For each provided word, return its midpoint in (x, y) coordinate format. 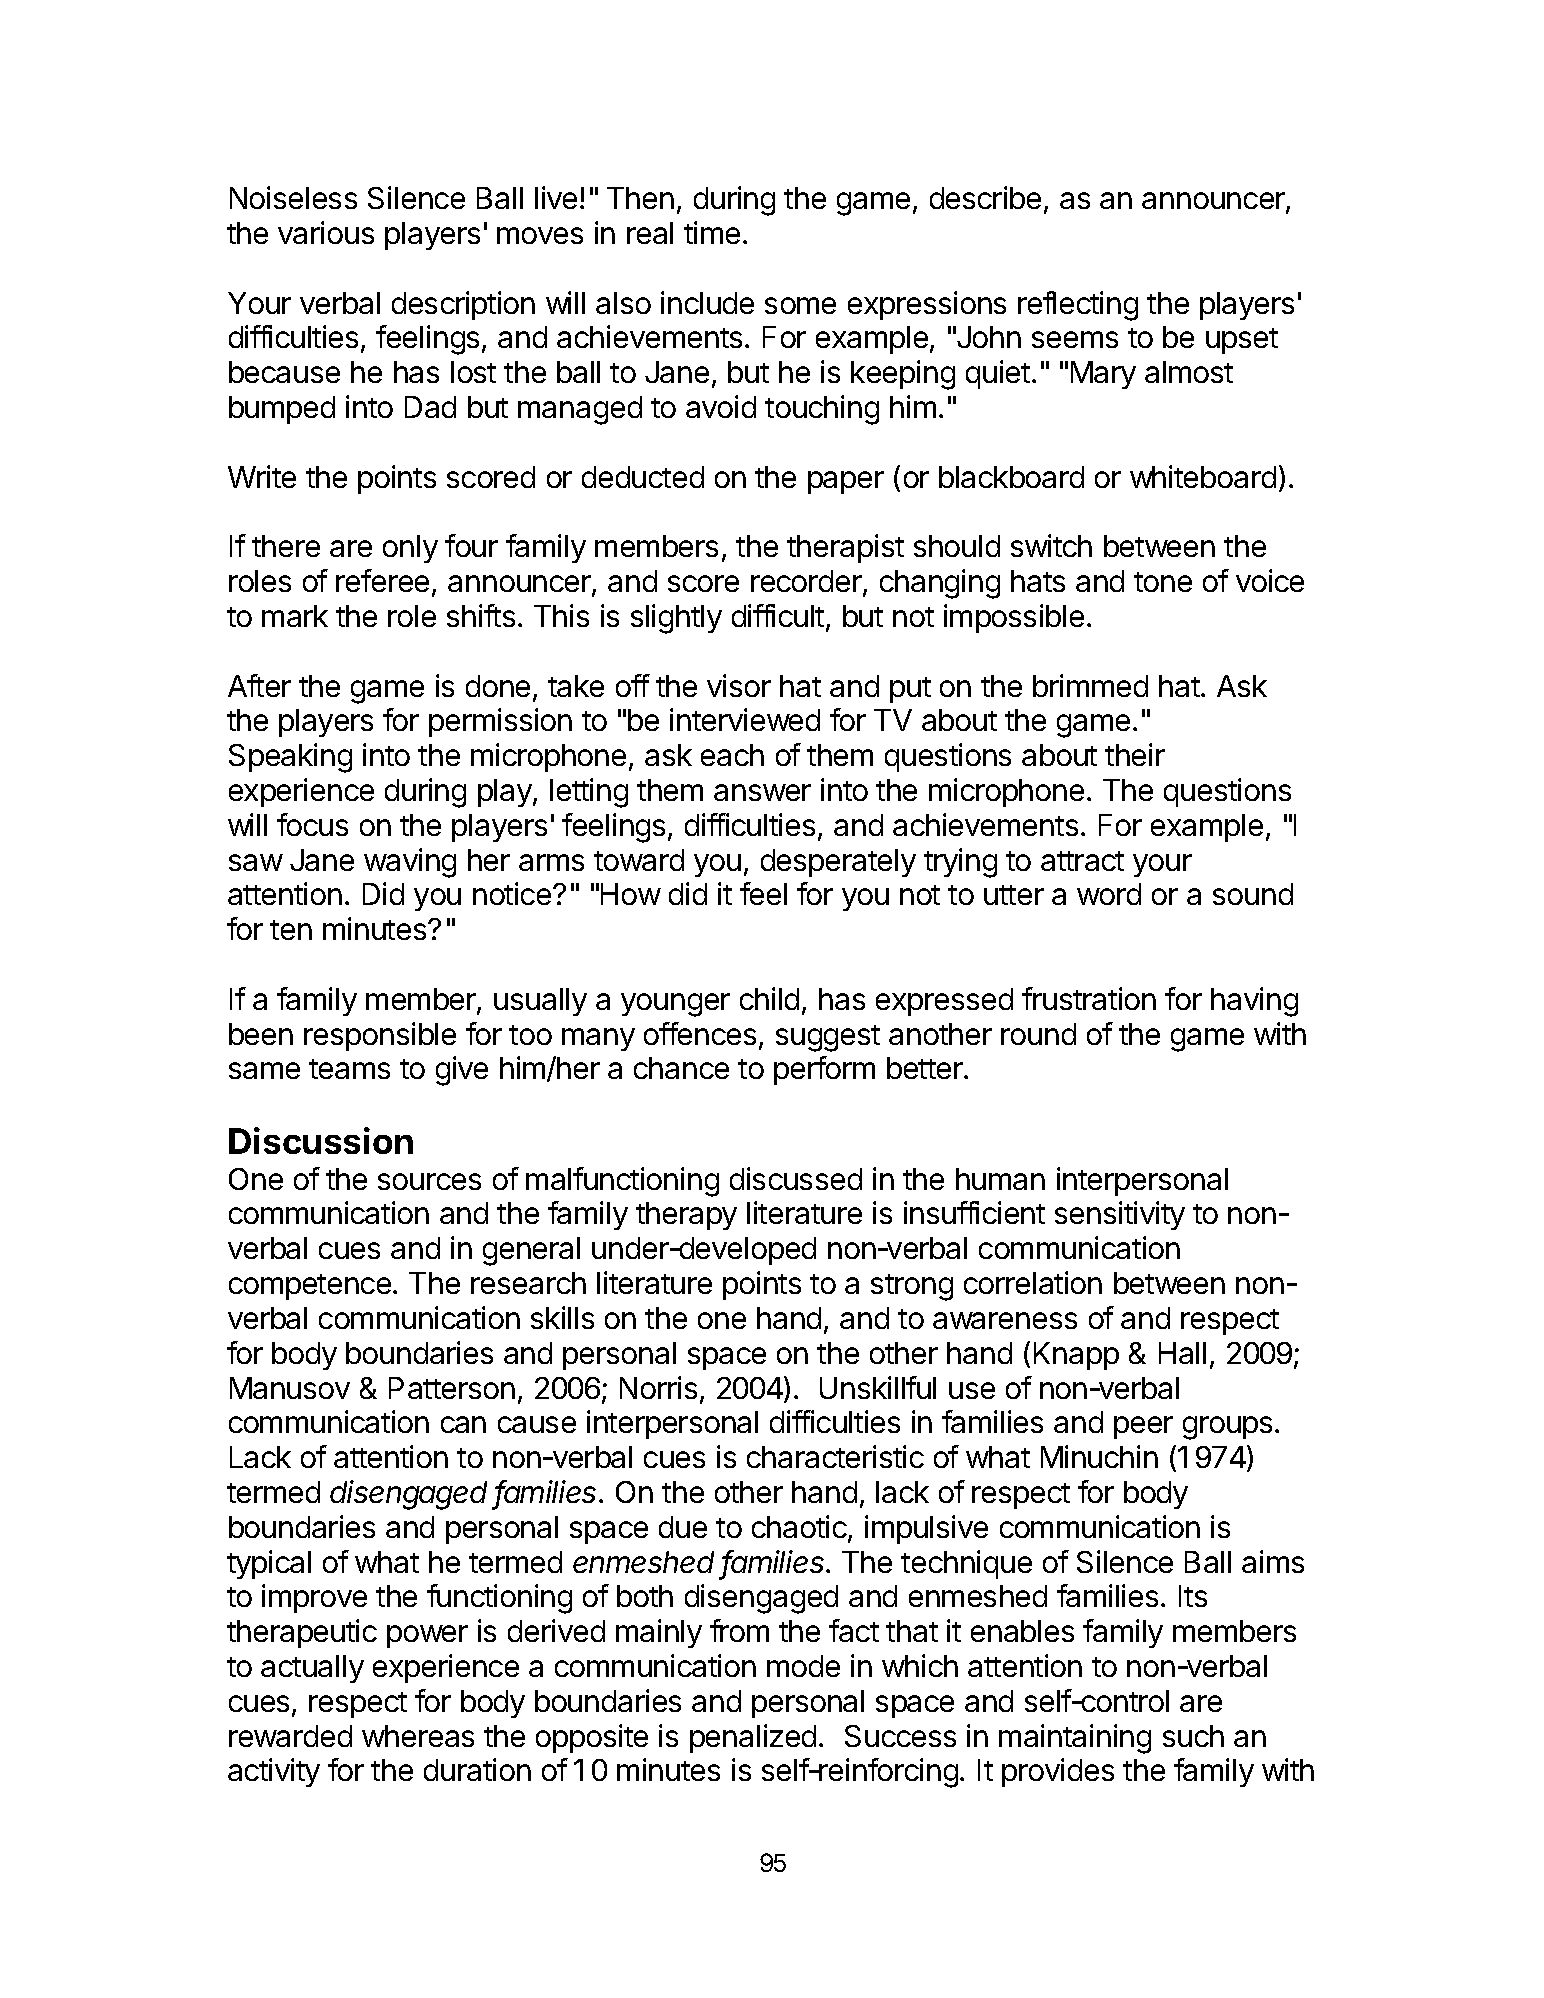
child (769, 998)
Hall (1182, 1353)
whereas (418, 1736)
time (712, 232)
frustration (1089, 998)
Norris (658, 1387)
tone (1163, 582)
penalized (753, 1738)
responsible (380, 1036)
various (326, 232)
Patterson (452, 1388)
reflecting (1078, 306)
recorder (807, 582)
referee (382, 580)
